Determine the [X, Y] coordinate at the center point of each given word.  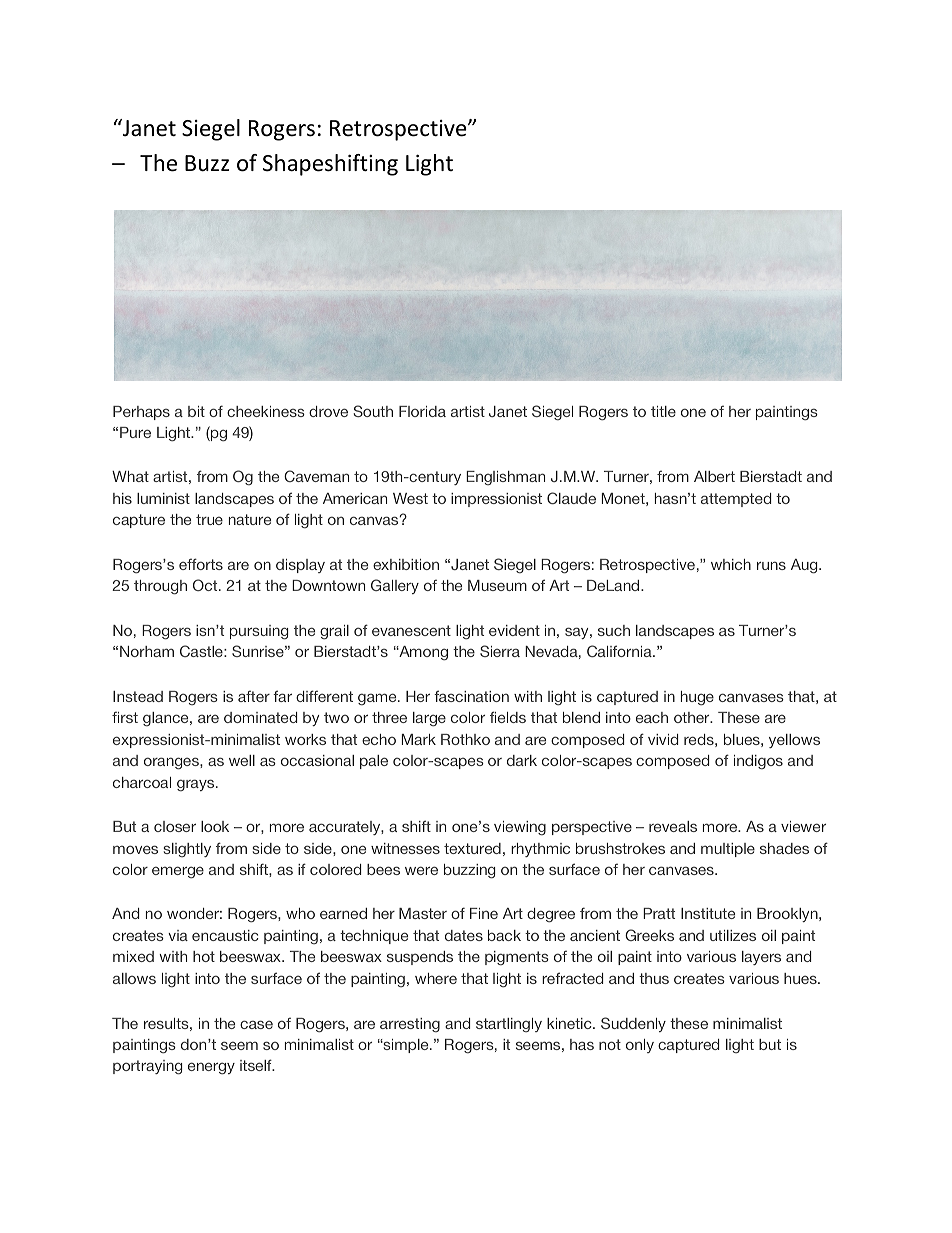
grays [197, 785]
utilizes [733, 935]
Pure [135, 432]
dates [464, 935]
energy [211, 1068]
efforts [201, 564]
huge [697, 698]
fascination [471, 696]
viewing [520, 828]
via [178, 935]
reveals [673, 826]
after [254, 696]
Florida [422, 411]
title [663, 411]
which [731, 564]
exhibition [406, 564]
